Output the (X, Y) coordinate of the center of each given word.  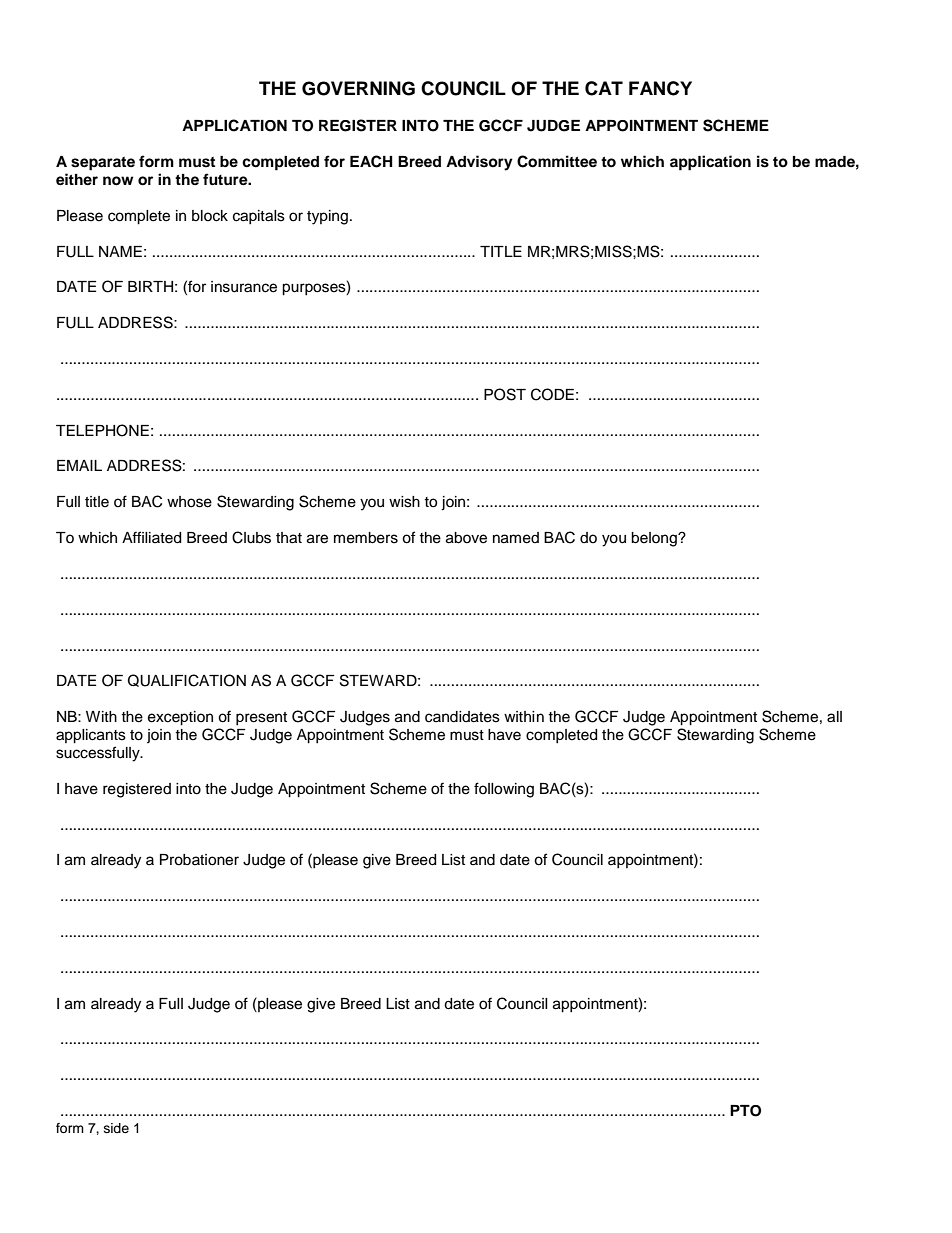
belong (655, 539)
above (466, 538)
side (116, 1128)
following (504, 790)
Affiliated (151, 537)
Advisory (479, 163)
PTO (745, 1111)
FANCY (660, 88)
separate (103, 164)
